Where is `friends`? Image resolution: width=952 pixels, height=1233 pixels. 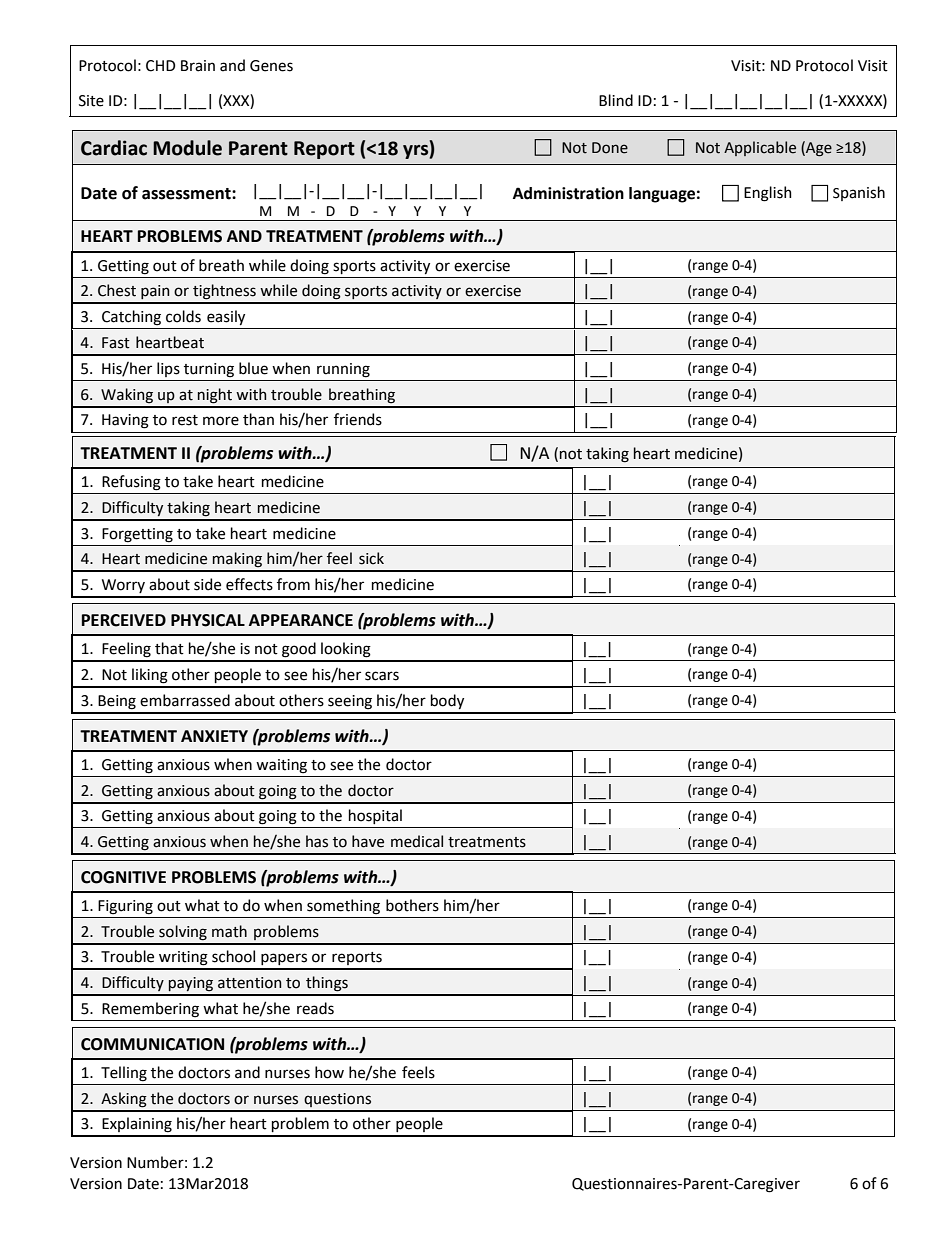
friends is located at coordinates (358, 419).
